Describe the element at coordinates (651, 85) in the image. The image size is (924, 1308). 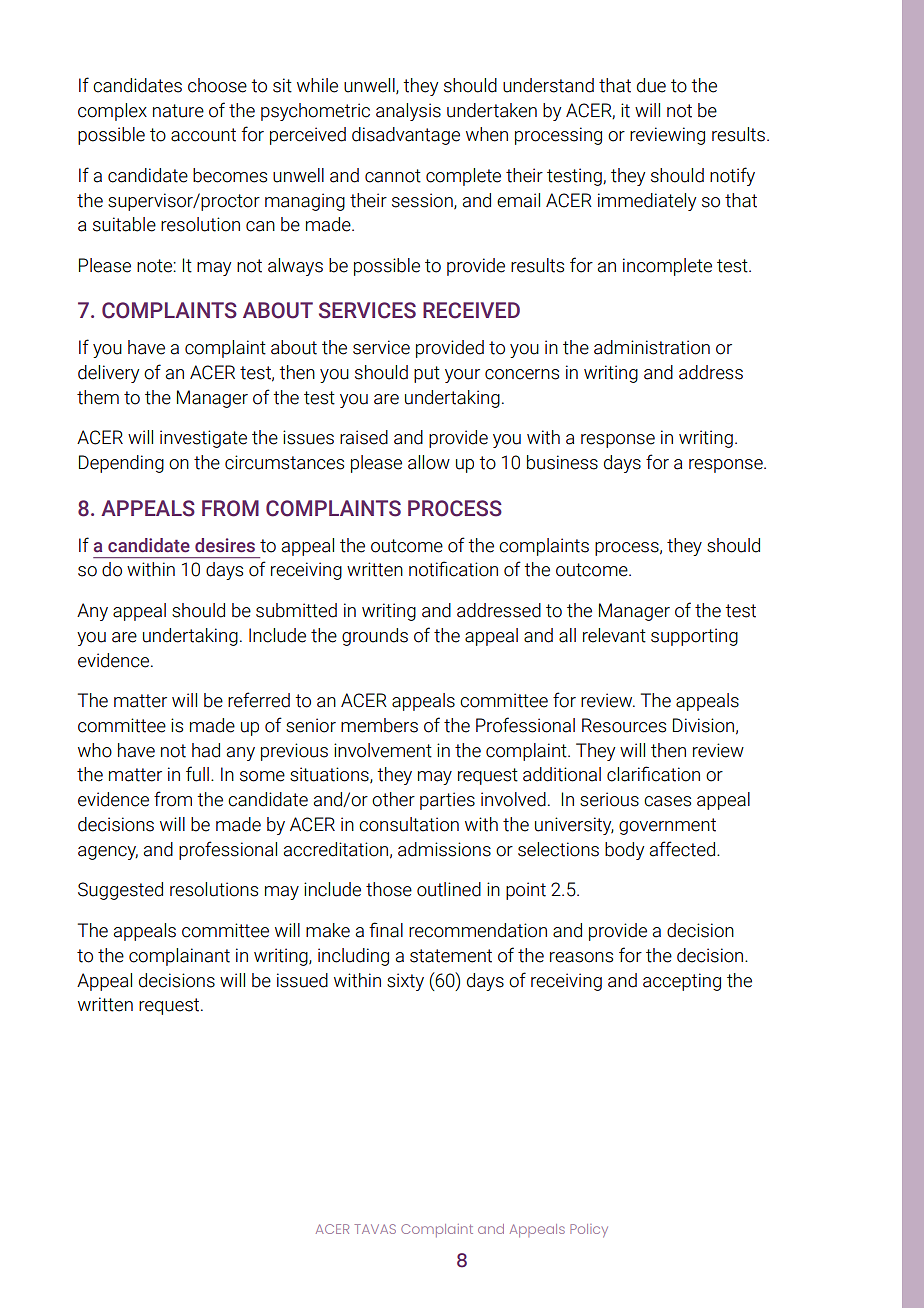
I see `due` at that location.
